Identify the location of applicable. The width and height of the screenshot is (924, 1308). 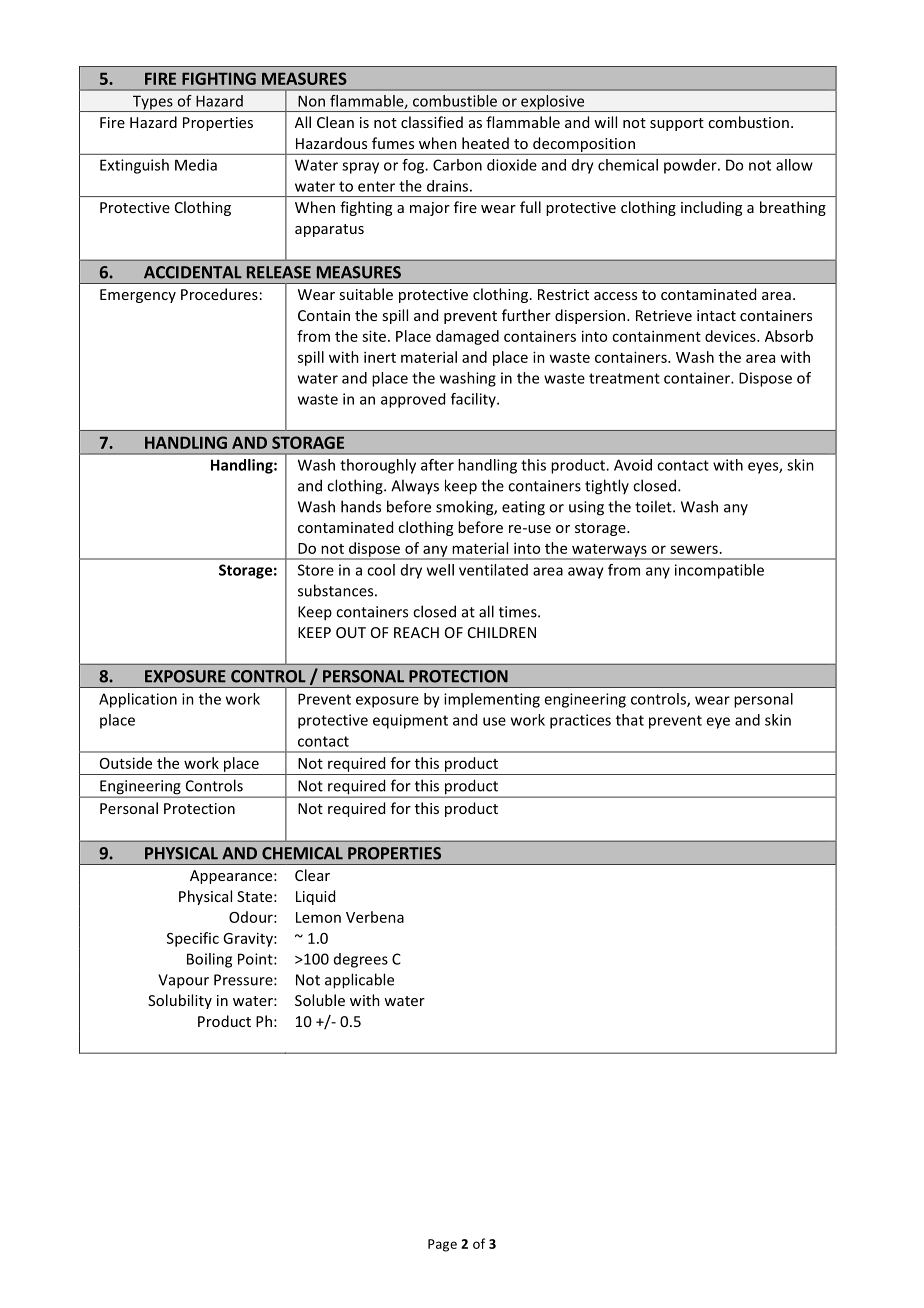
(359, 981).
